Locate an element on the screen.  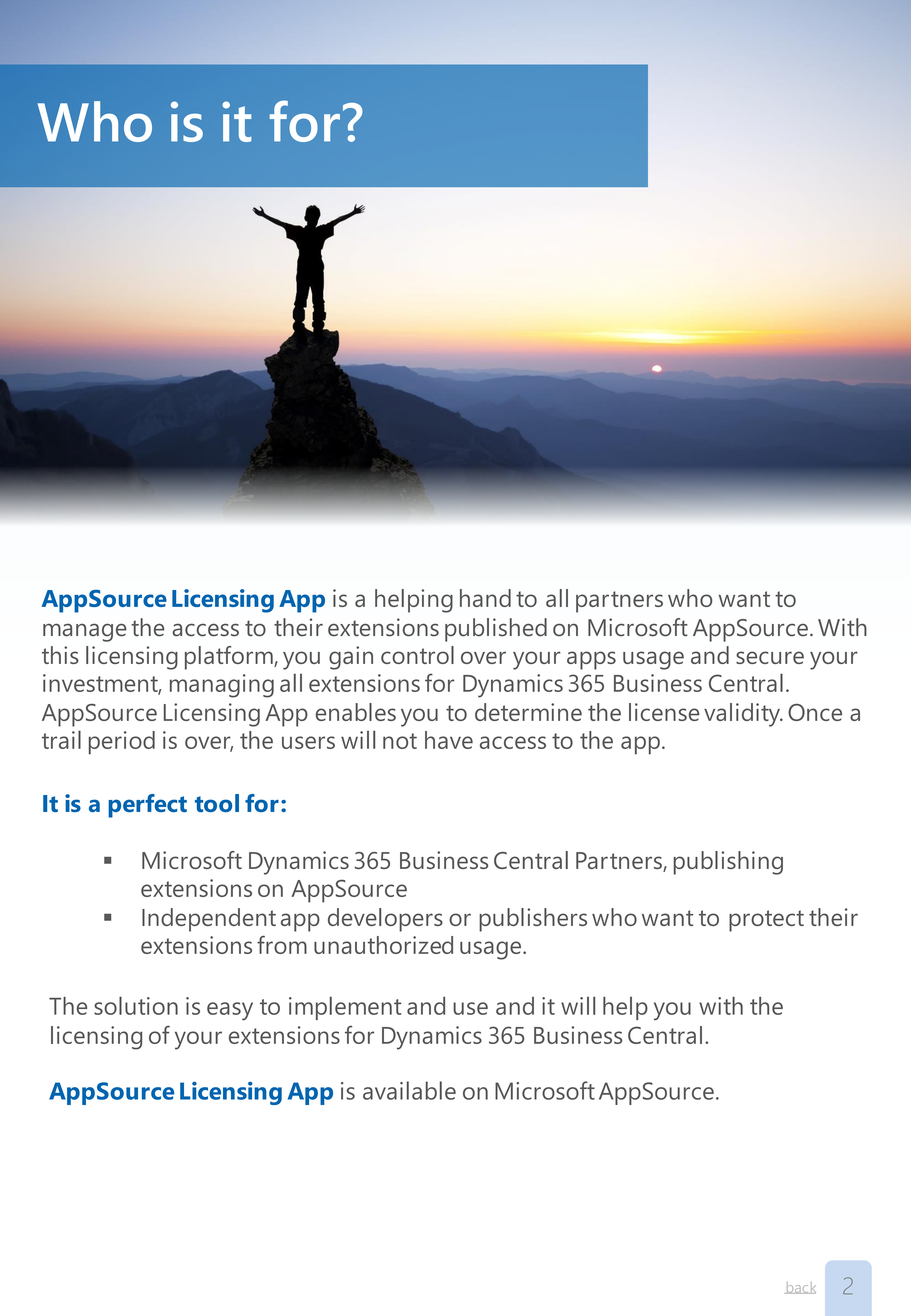
from is located at coordinates (282, 945).
